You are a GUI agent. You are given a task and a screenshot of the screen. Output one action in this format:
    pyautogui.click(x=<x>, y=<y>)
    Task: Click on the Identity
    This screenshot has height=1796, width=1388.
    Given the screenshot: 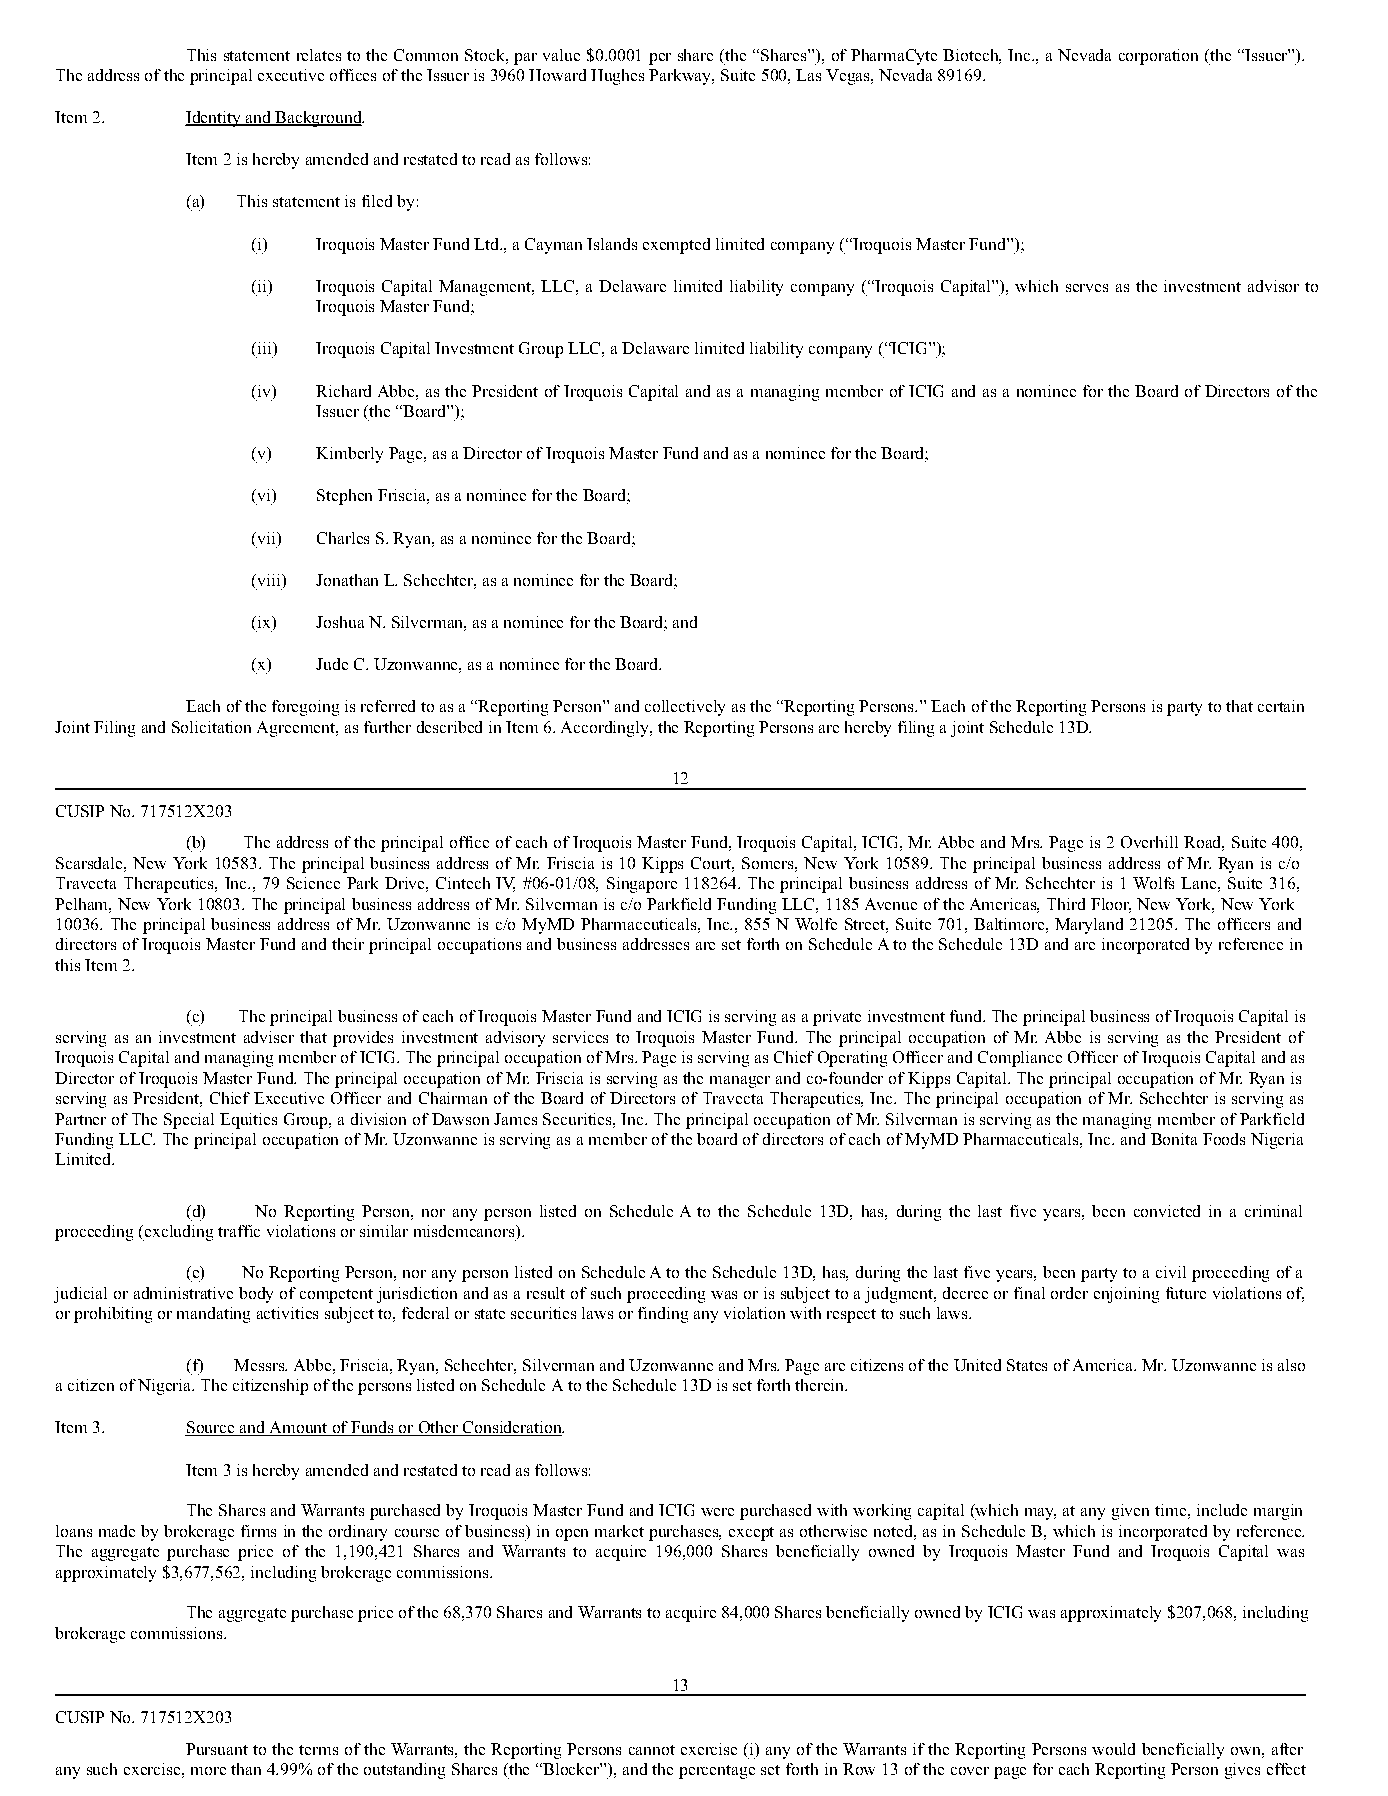 What is the action you would take?
    pyautogui.click(x=214, y=119)
